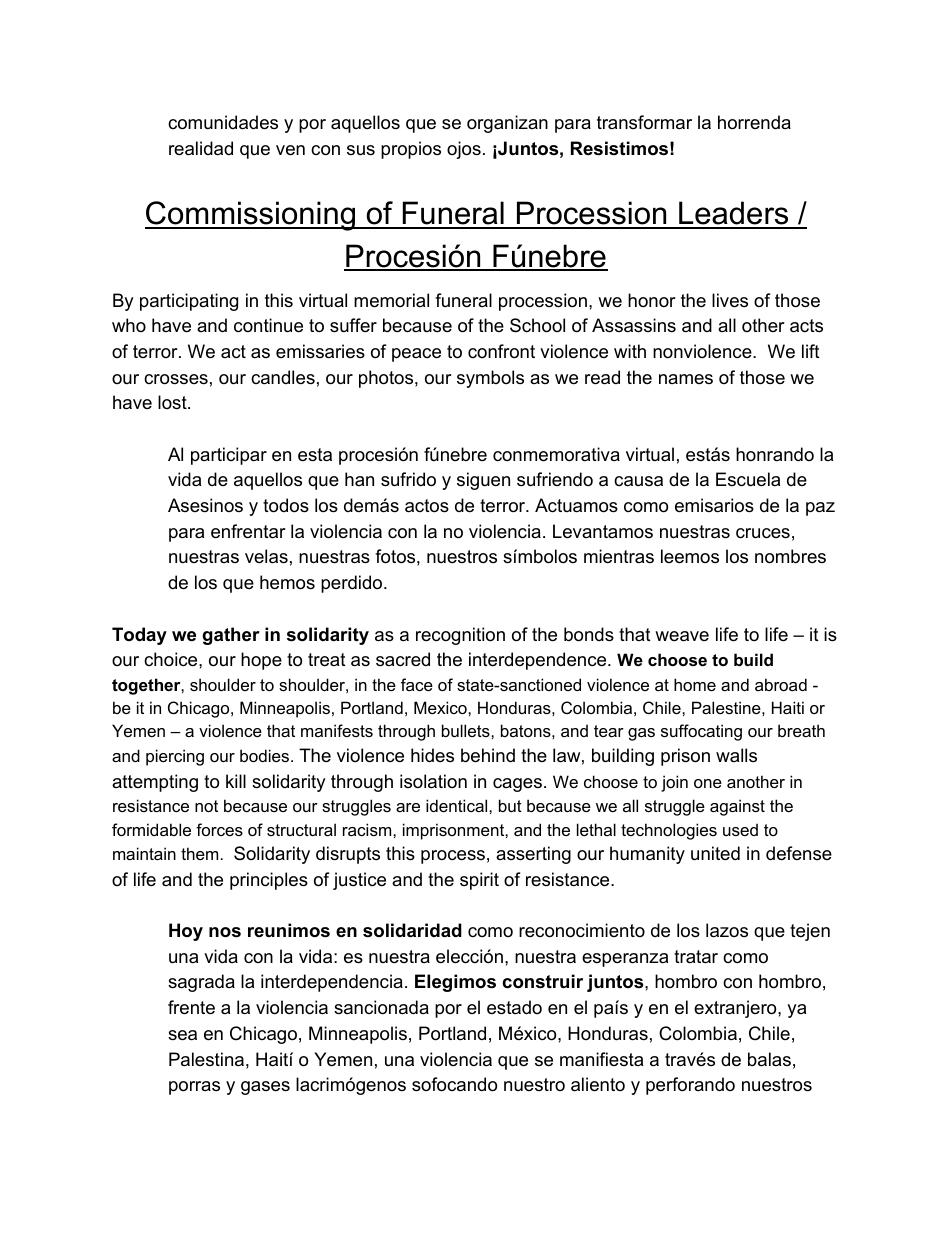  Describe the element at coordinates (625, 960) in the page. I see `esperanza` at that location.
